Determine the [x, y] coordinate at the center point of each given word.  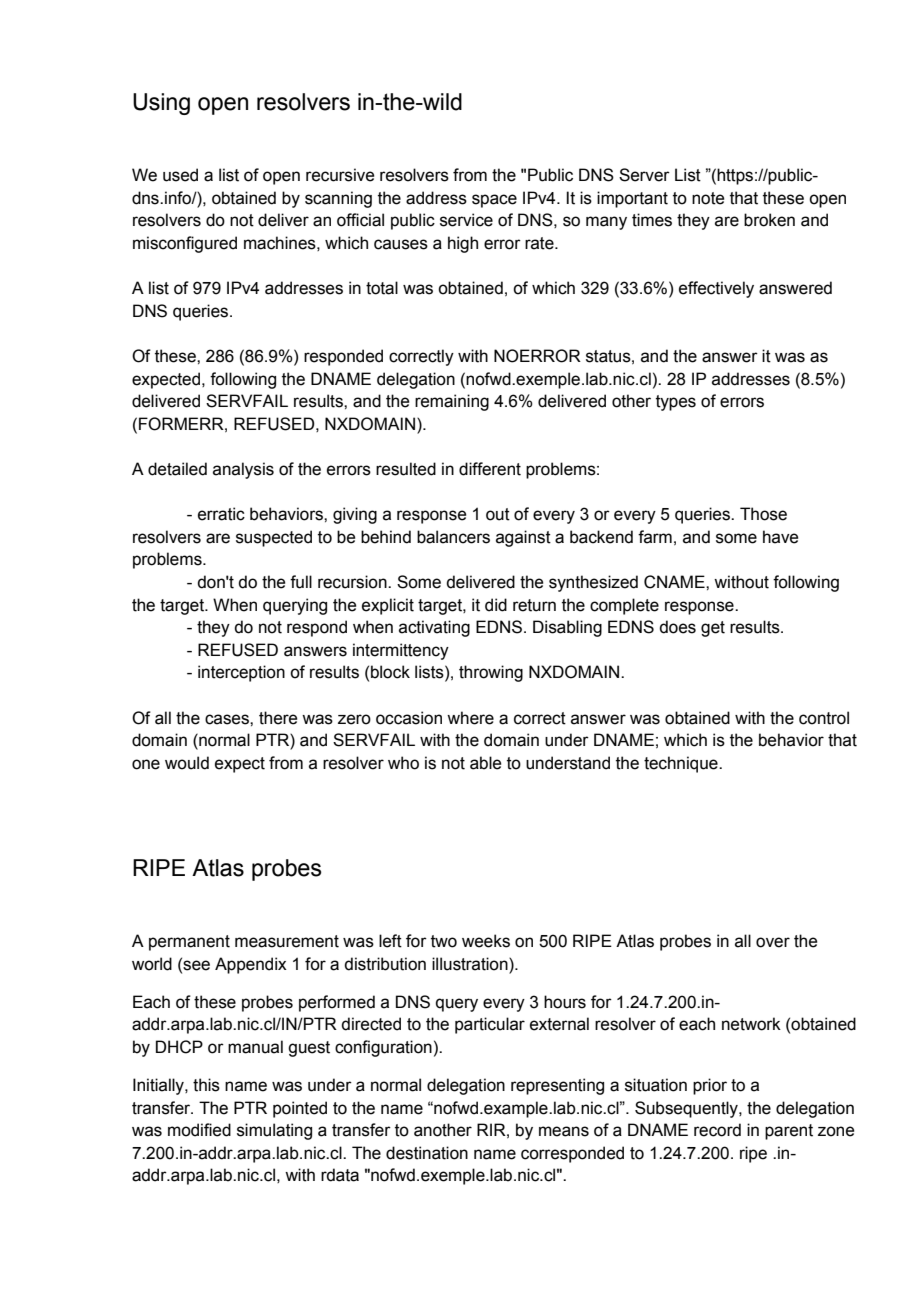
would [187, 763]
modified [199, 1130]
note [708, 198]
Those [763, 514]
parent [789, 1132]
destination [427, 1153]
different [490, 469]
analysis [243, 470]
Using [161, 104]
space [494, 201]
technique [682, 764]
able [485, 763]
